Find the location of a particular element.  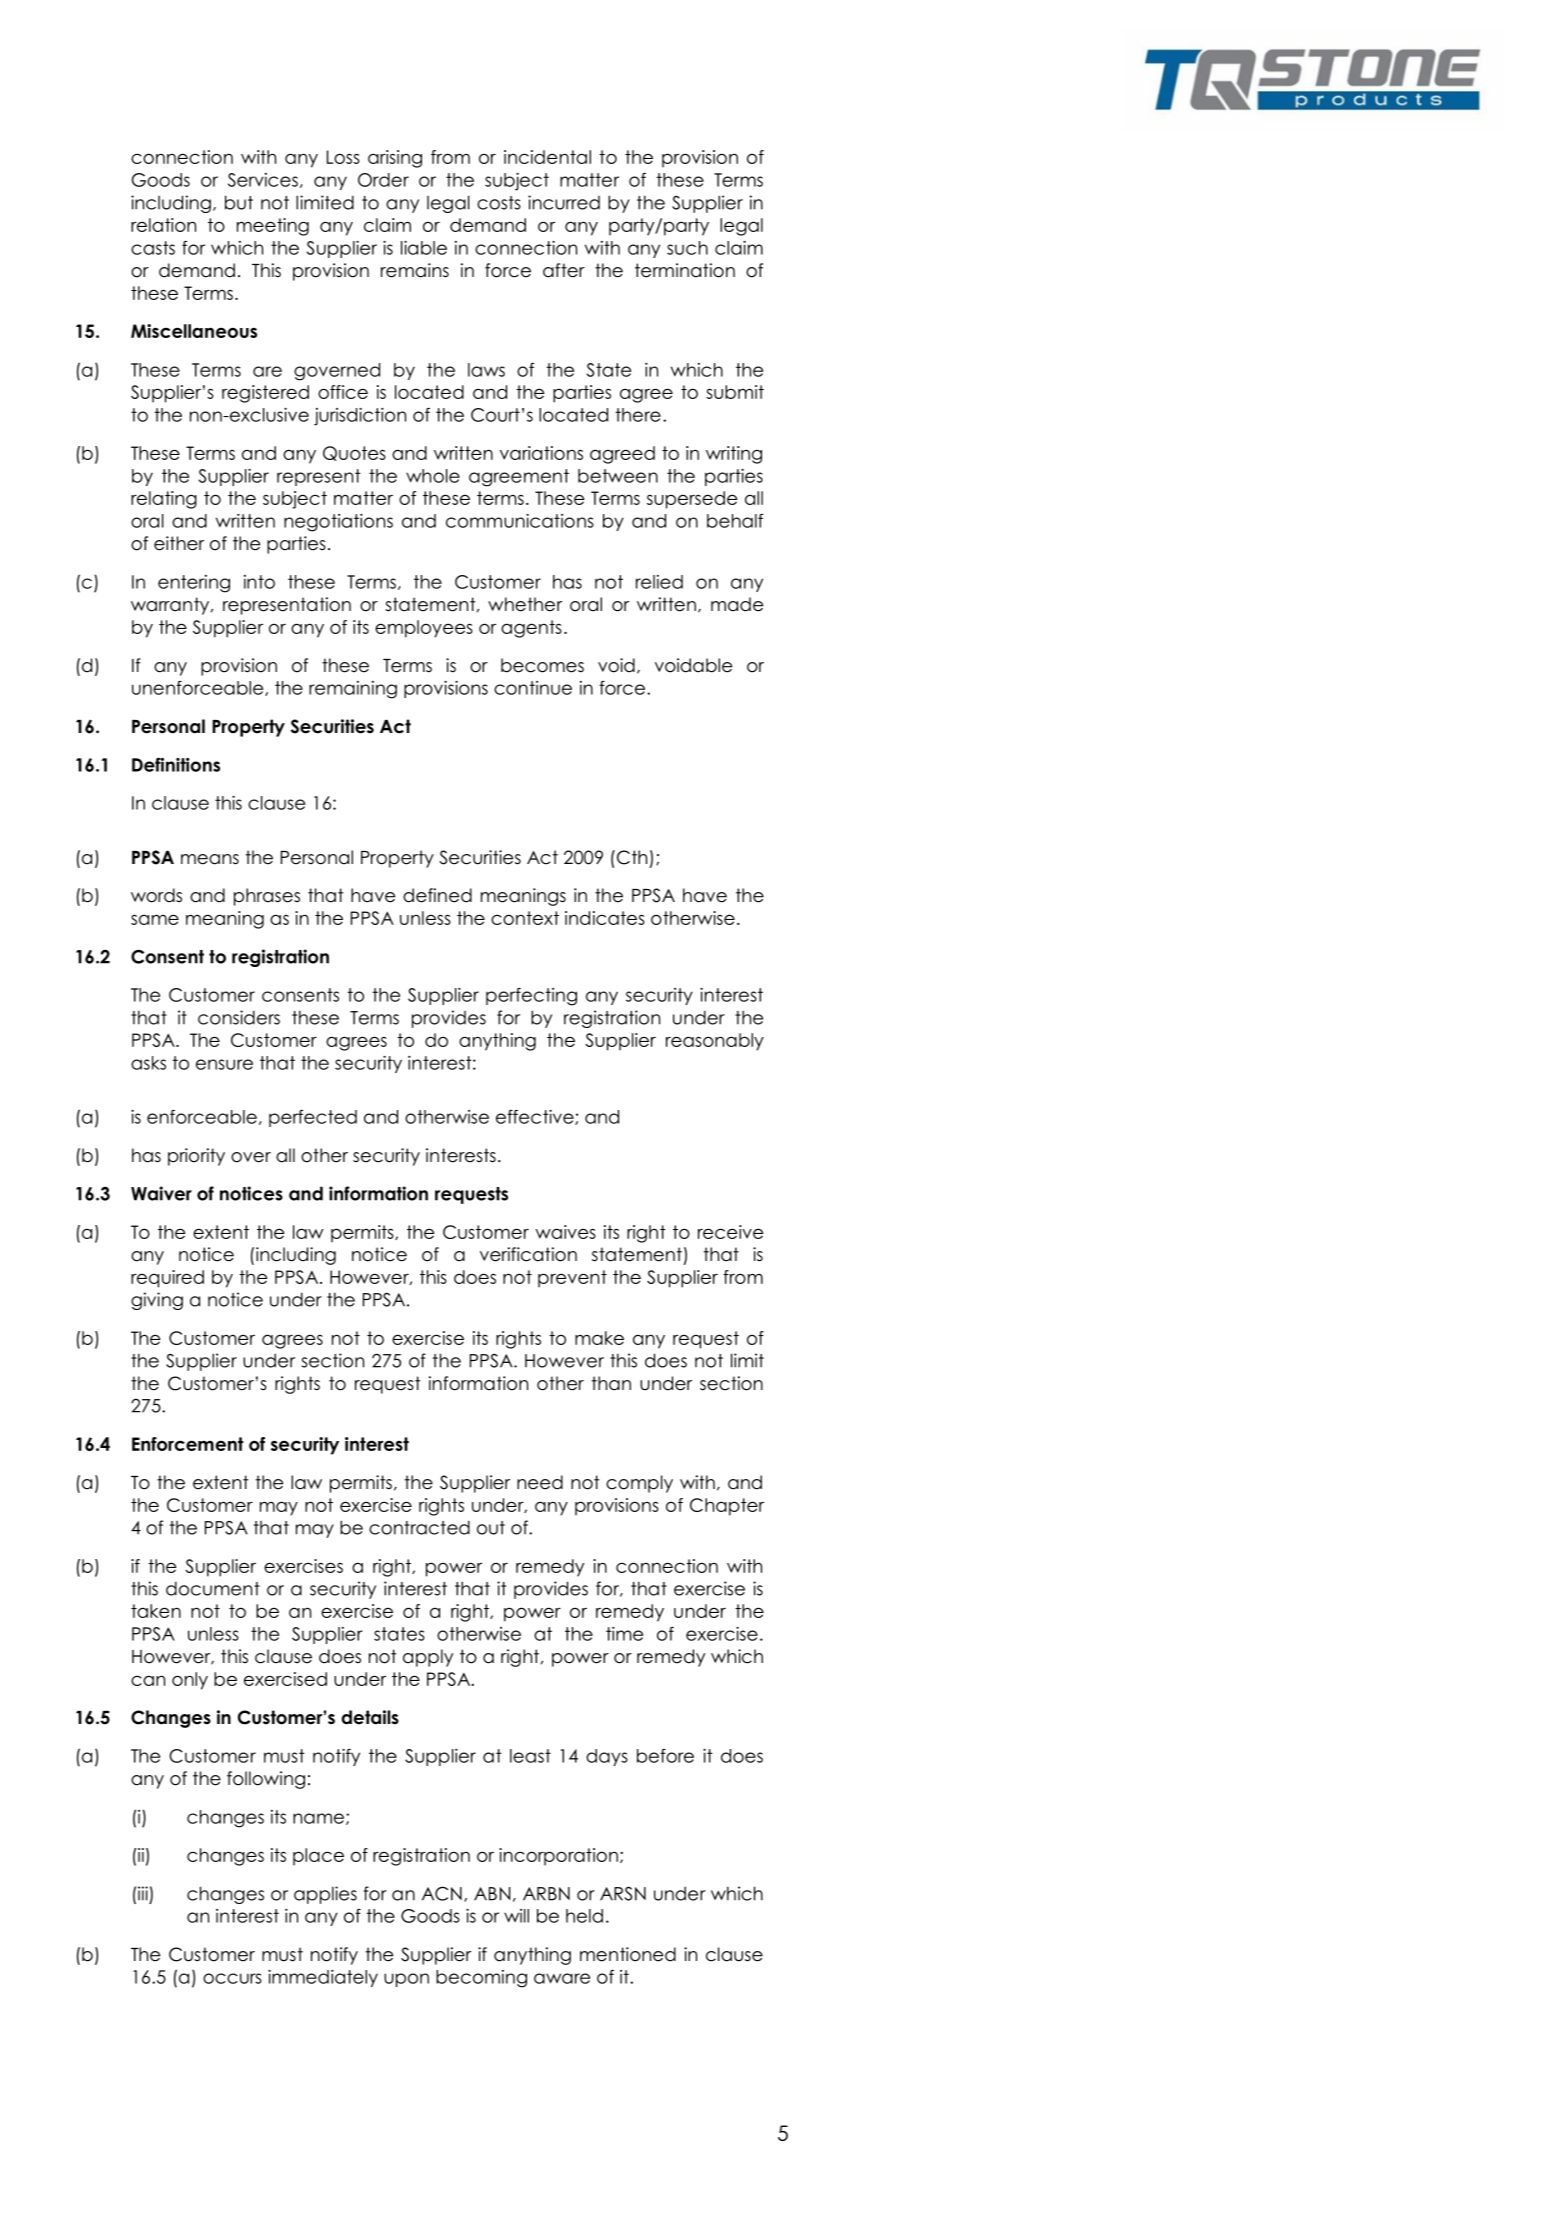

such is located at coordinates (687, 248).
